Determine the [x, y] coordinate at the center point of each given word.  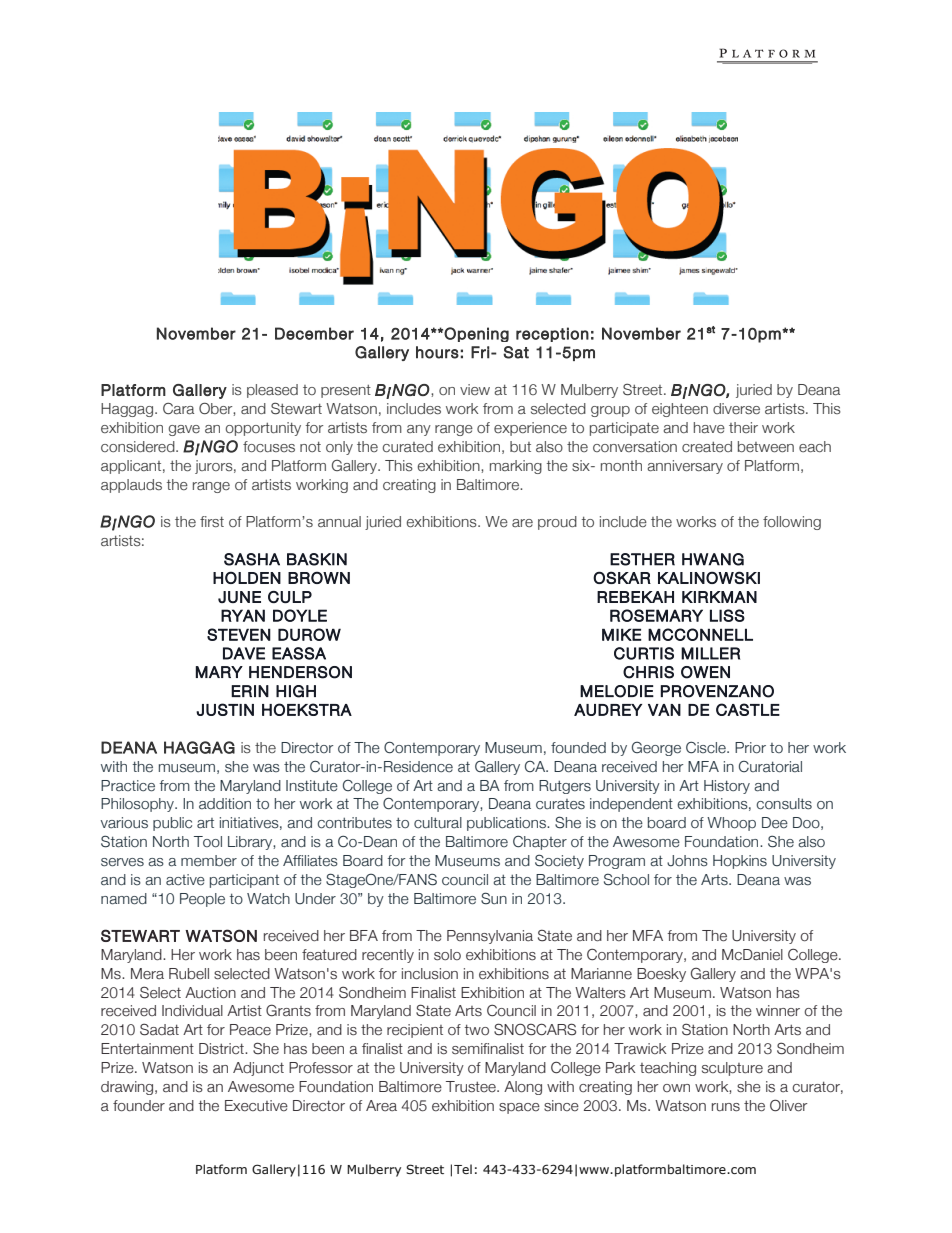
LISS [727, 615]
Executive [256, 1106]
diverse [736, 408]
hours [437, 352]
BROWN [319, 578]
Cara [178, 408]
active [185, 880]
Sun [494, 898]
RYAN [243, 615]
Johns [687, 861]
